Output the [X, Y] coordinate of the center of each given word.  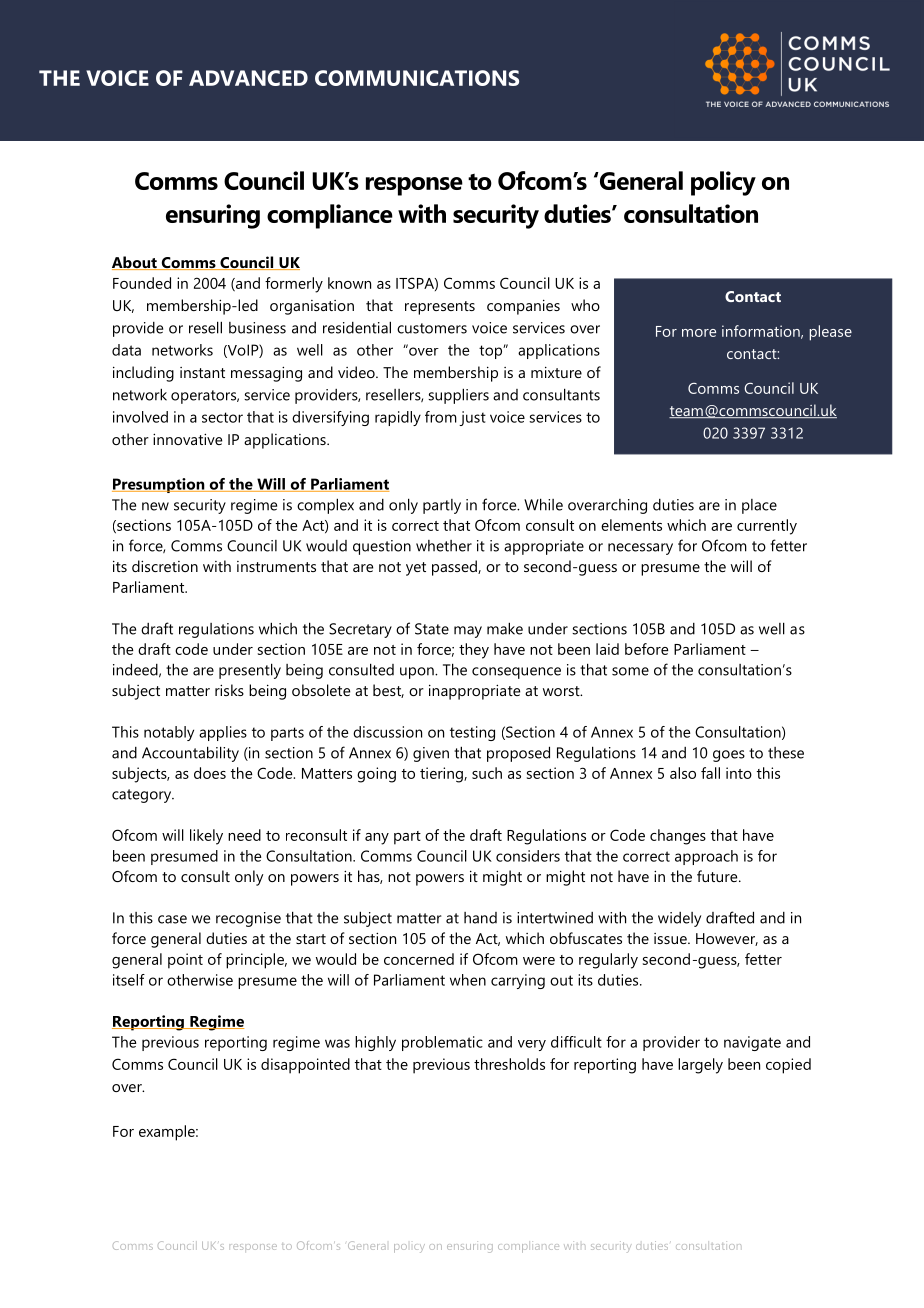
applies [223, 733]
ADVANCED [248, 78]
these [786, 753]
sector [222, 417]
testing [472, 733]
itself [129, 980]
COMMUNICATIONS [417, 78]
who [585, 305]
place [759, 506]
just [472, 418]
